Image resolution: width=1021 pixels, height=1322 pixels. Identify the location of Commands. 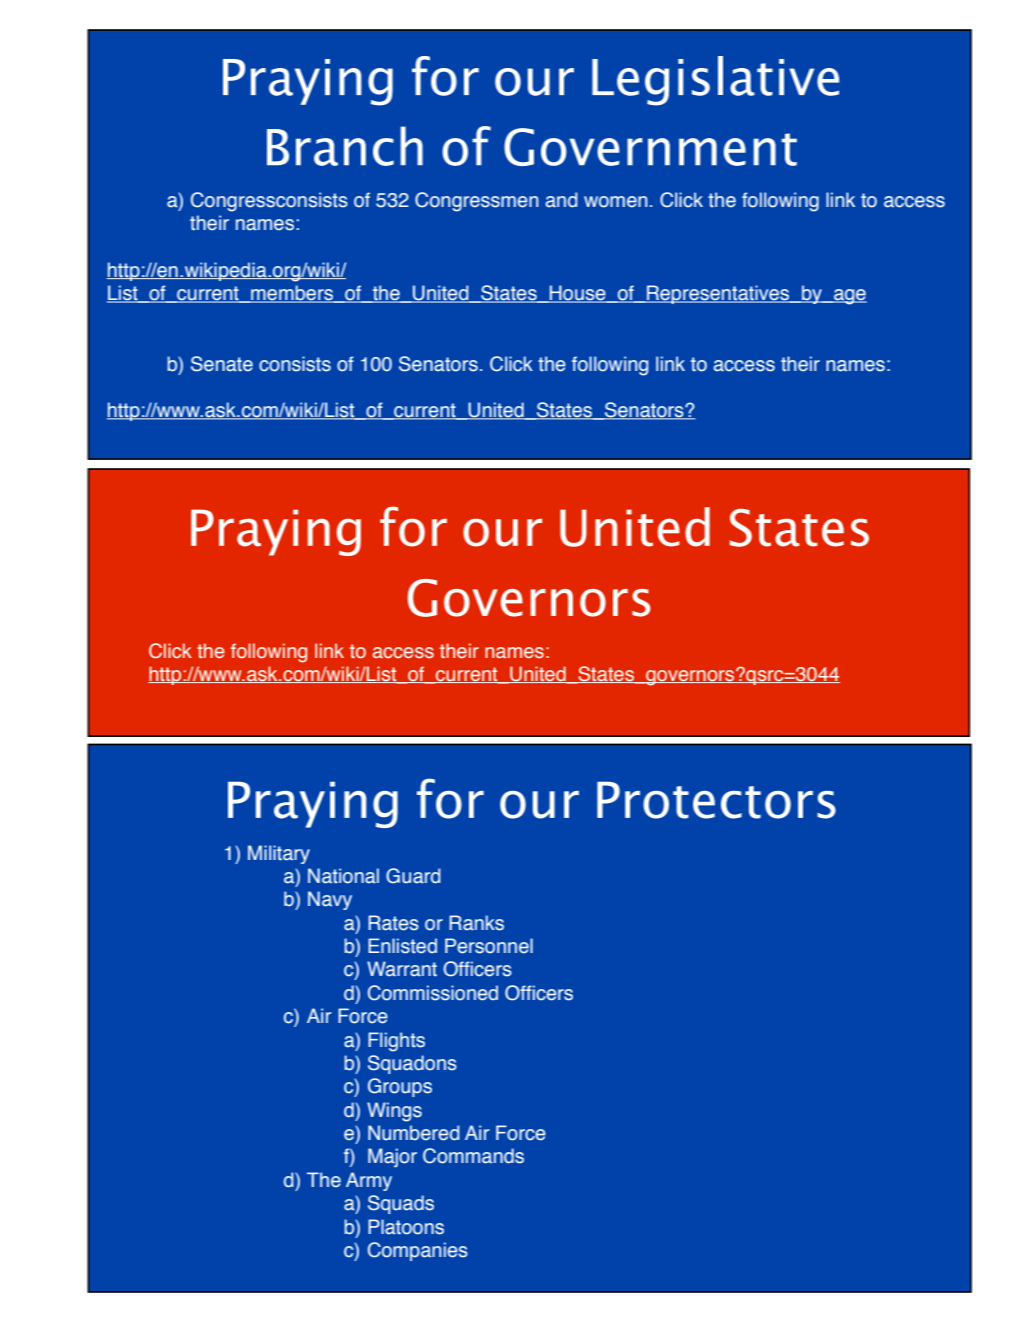
(473, 1156).
